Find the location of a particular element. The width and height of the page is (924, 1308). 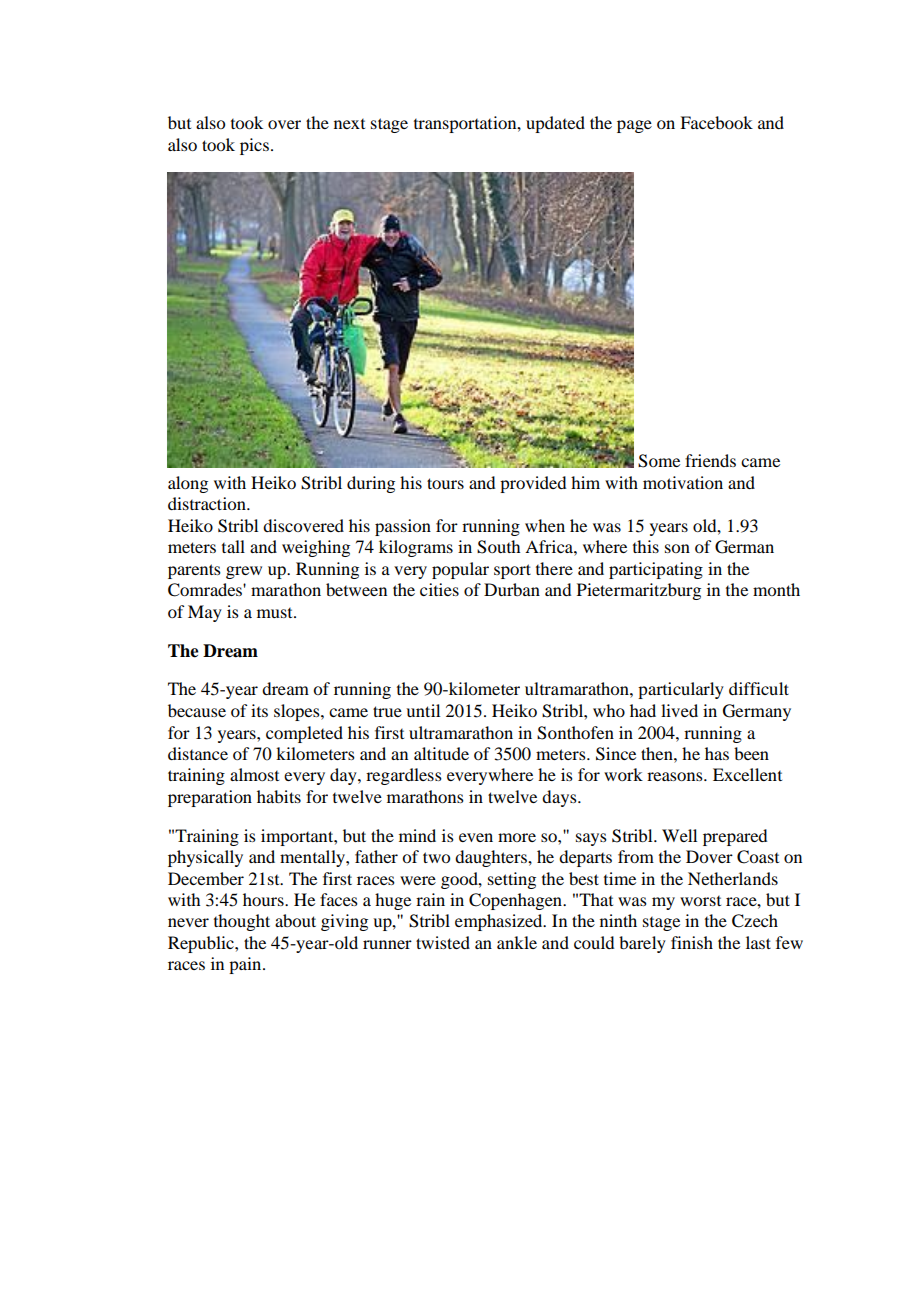

friends is located at coordinates (710, 460).
